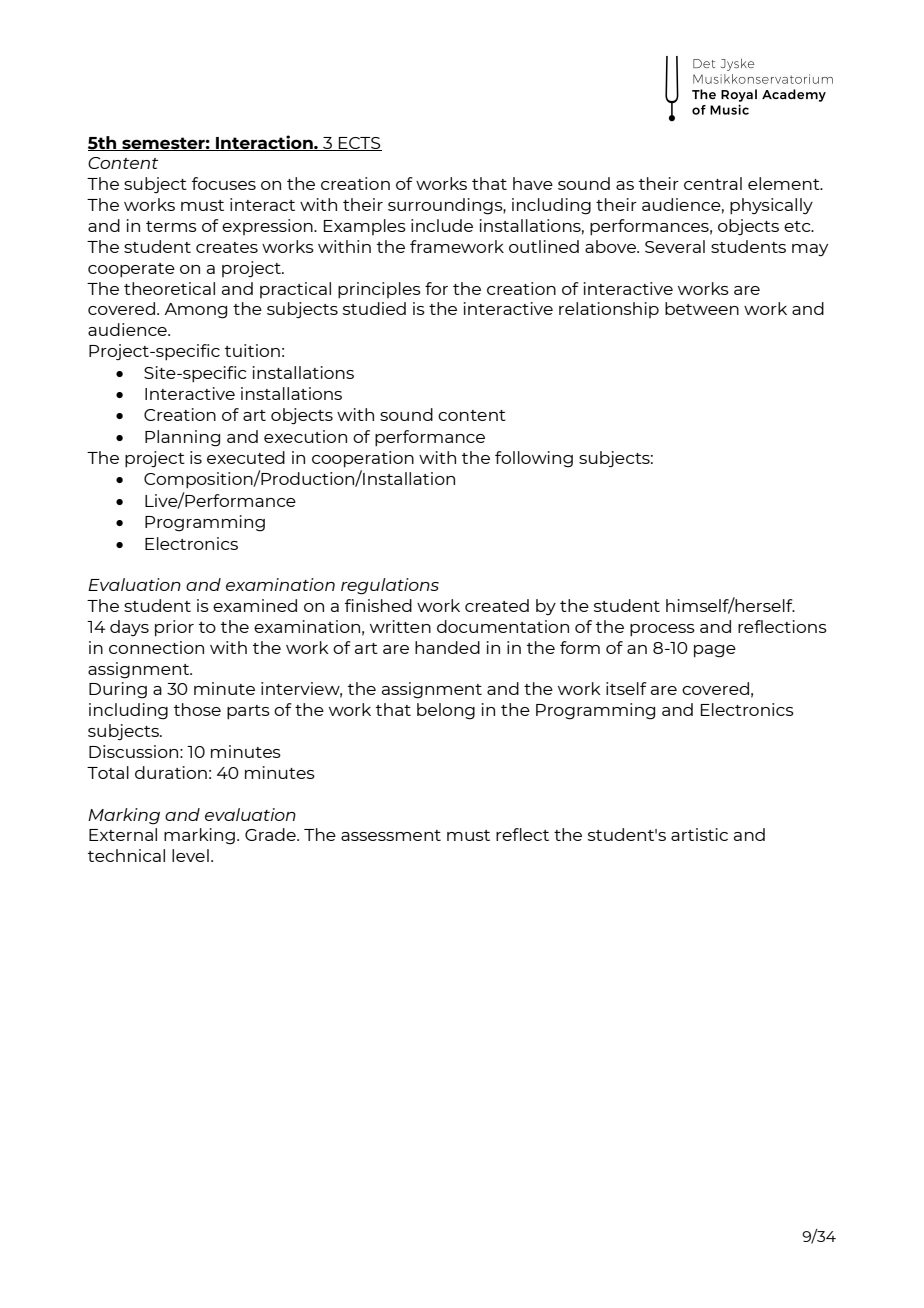  What do you see at coordinates (713, 183) in the document?
I see `central` at bounding box center [713, 183].
